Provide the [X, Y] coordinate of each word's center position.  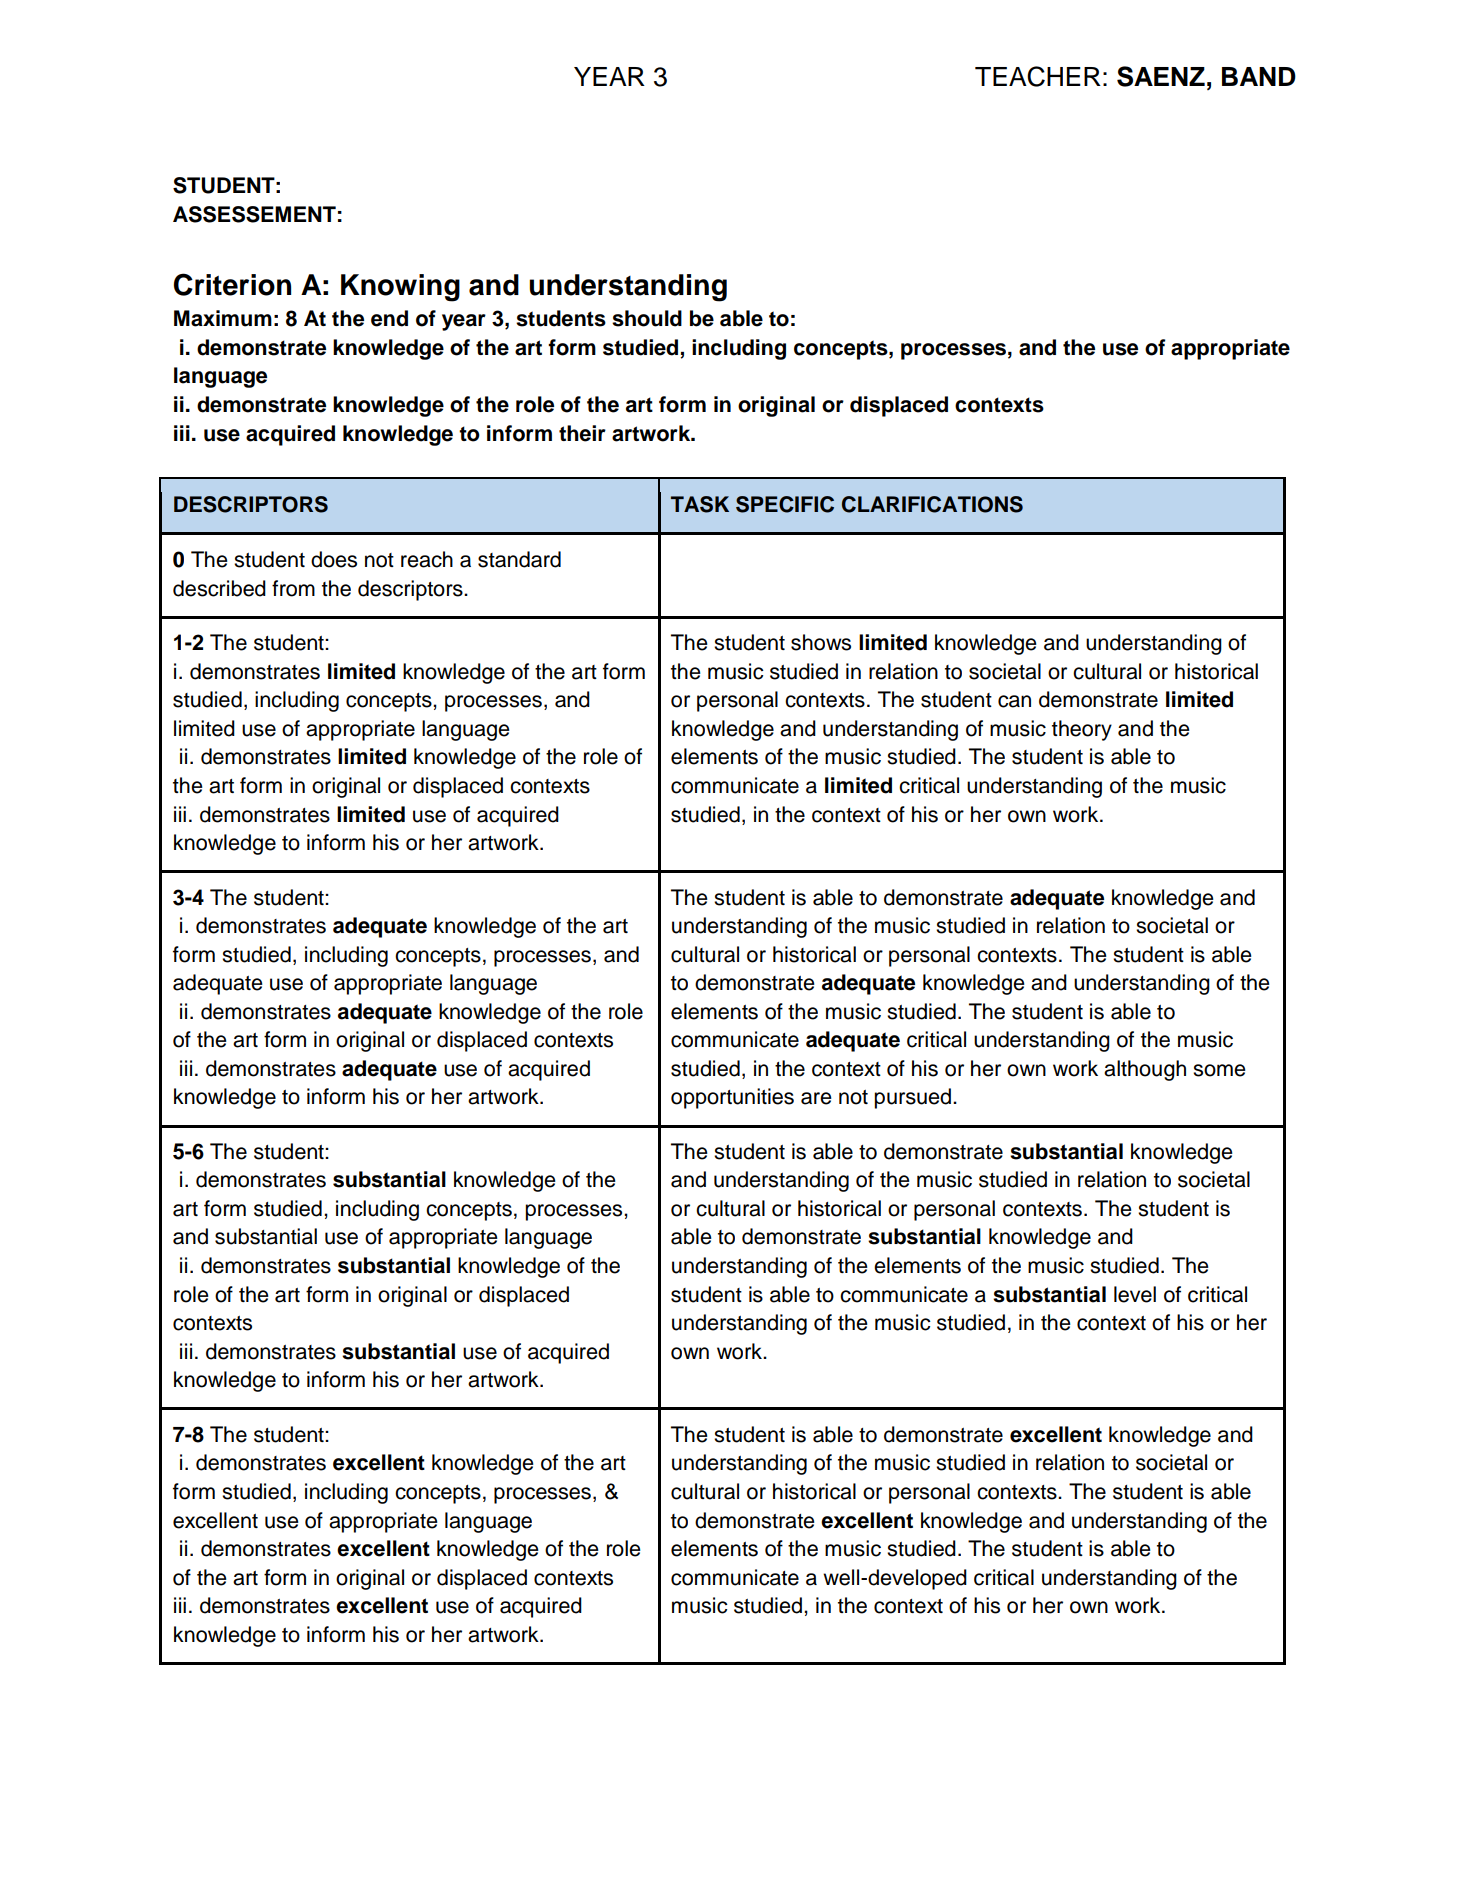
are [816, 1098]
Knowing [400, 288]
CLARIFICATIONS [932, 504]
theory [1082, 730]
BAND [1259, 76]
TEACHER [1038, 76]
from [293, 588]
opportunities [732, 1098]
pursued [912, 1098]
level [1135, 1294]
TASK [700, 504]
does [334, 559]
